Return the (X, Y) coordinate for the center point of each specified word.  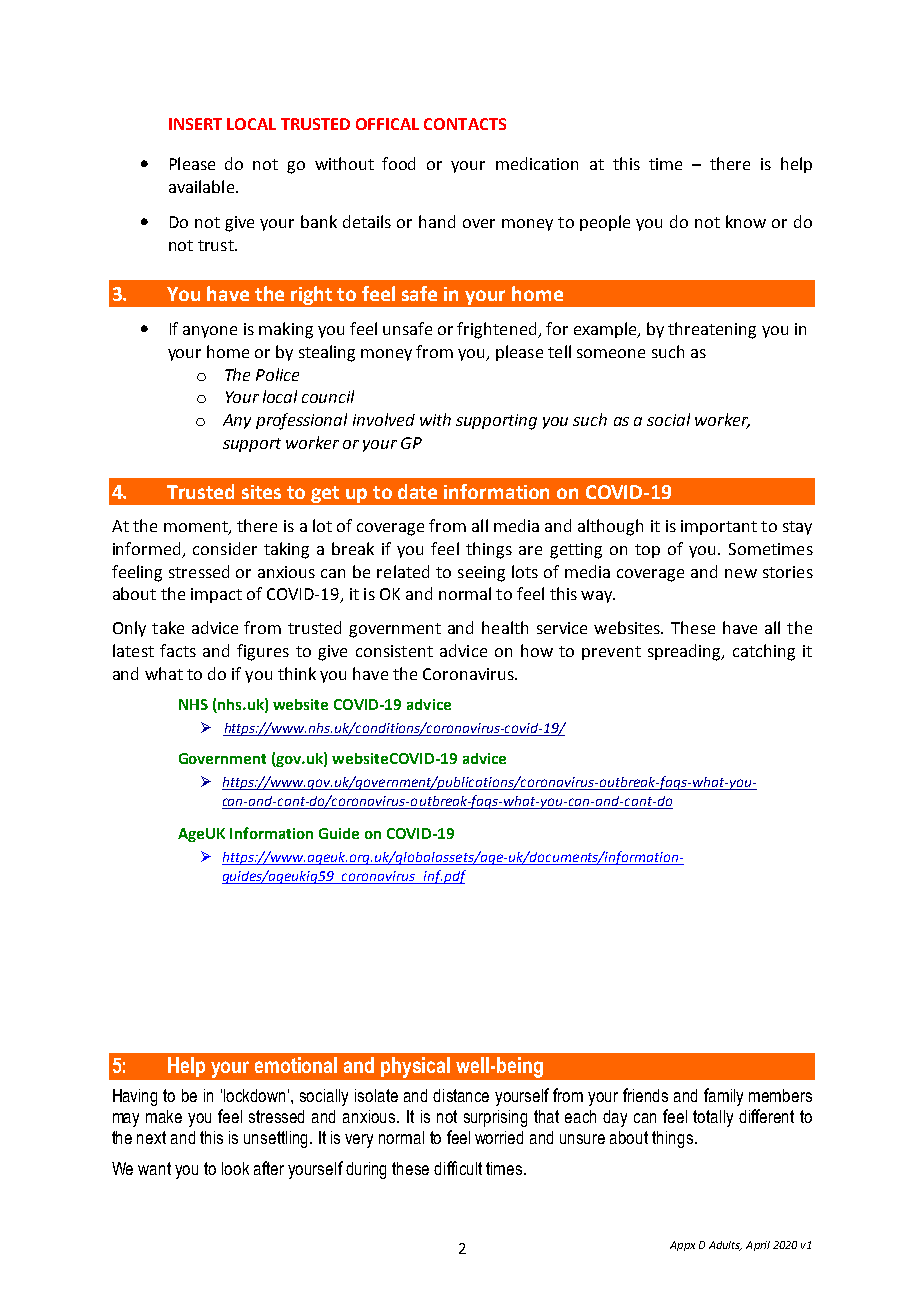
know (746, 221)
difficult (458, 1168)
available (201, 186)
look (235, 1168)
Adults (725, 1246)
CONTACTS (465, 124)
